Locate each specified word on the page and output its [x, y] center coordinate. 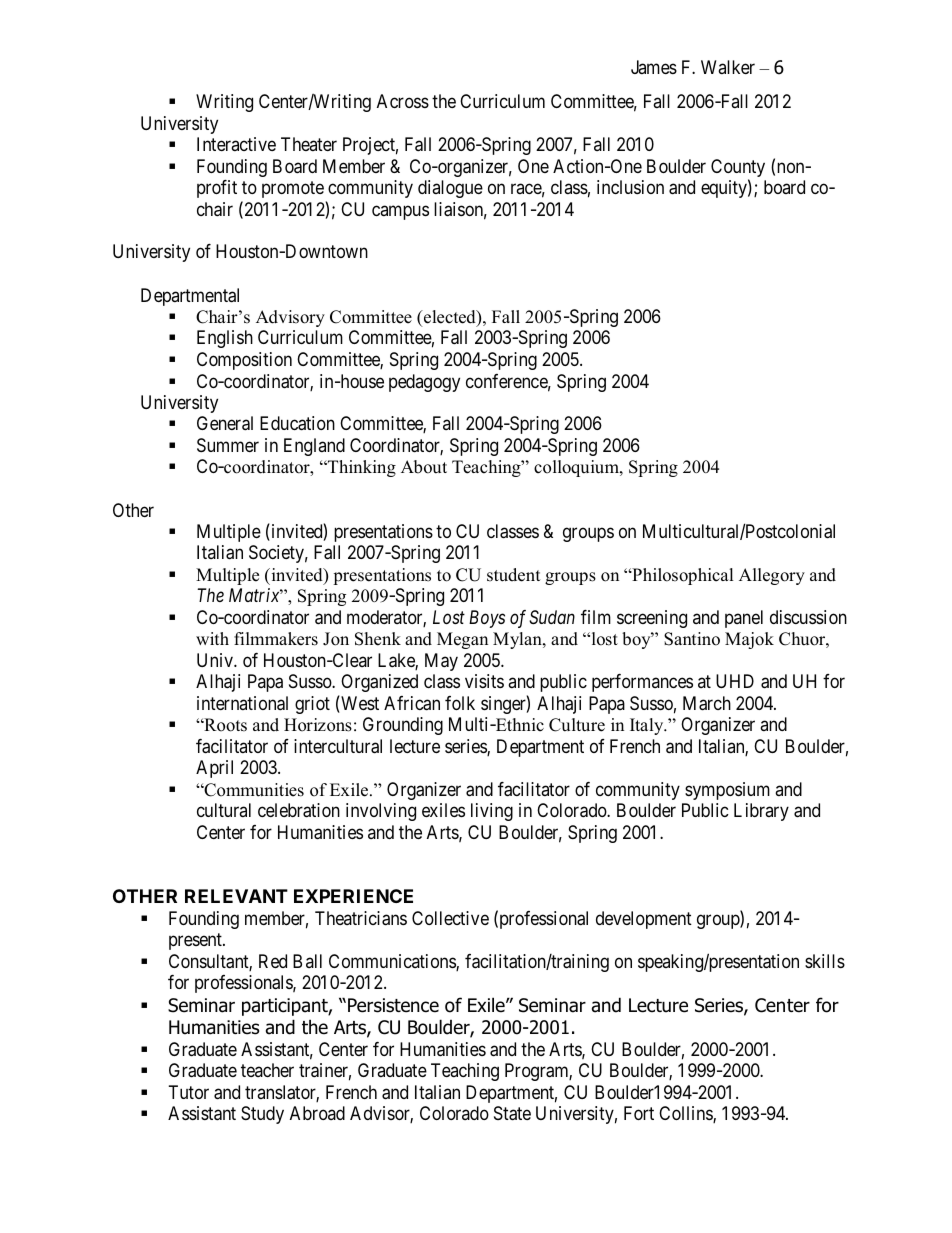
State [512, 1113]
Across [403, 101]
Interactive [236, 144]
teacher [267, 1070]
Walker [728, 67]
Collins [686, 1114]
